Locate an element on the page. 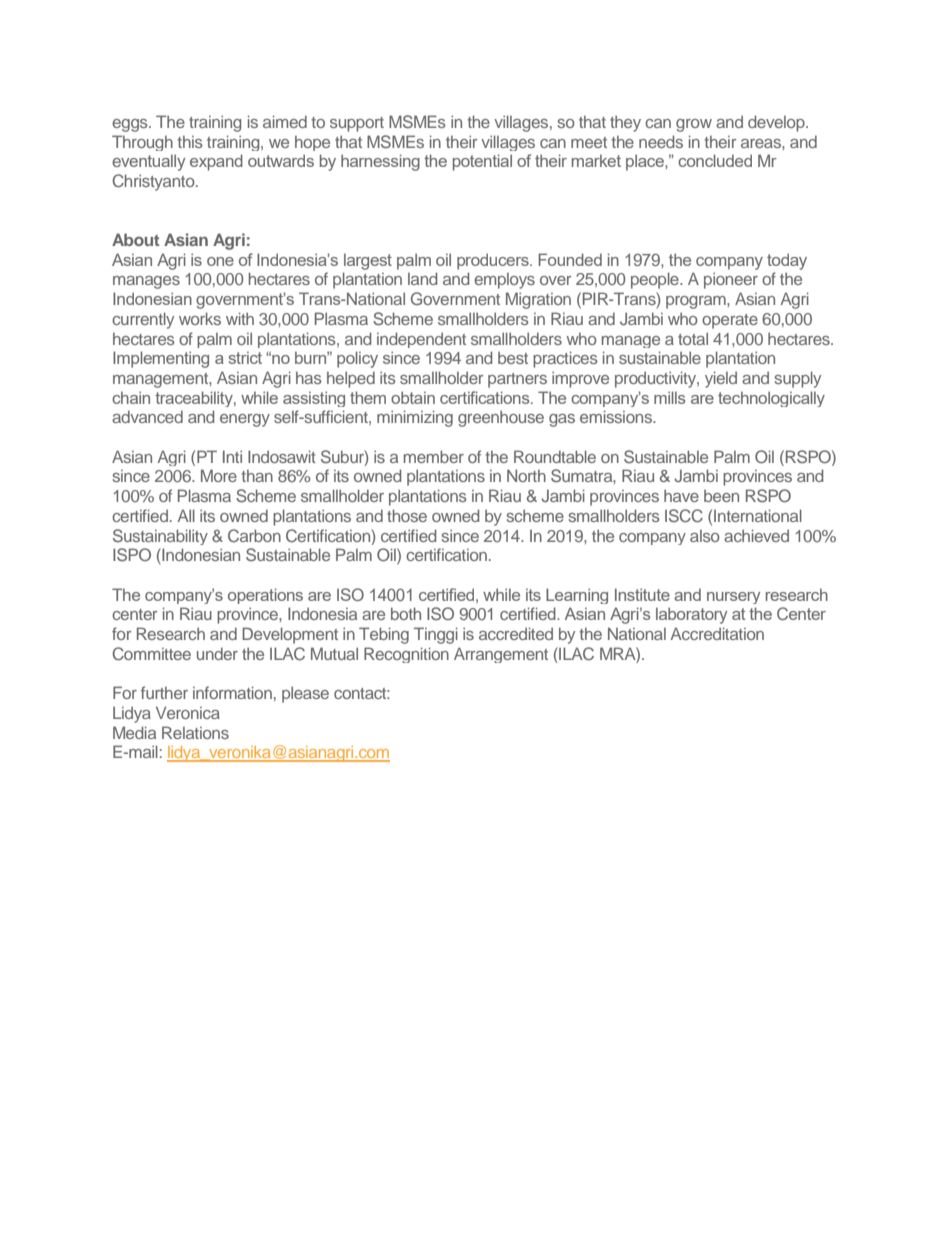 Image resolution: width=952 pixels, height=1233 pixels. also is located at coordinates (705, 536).
